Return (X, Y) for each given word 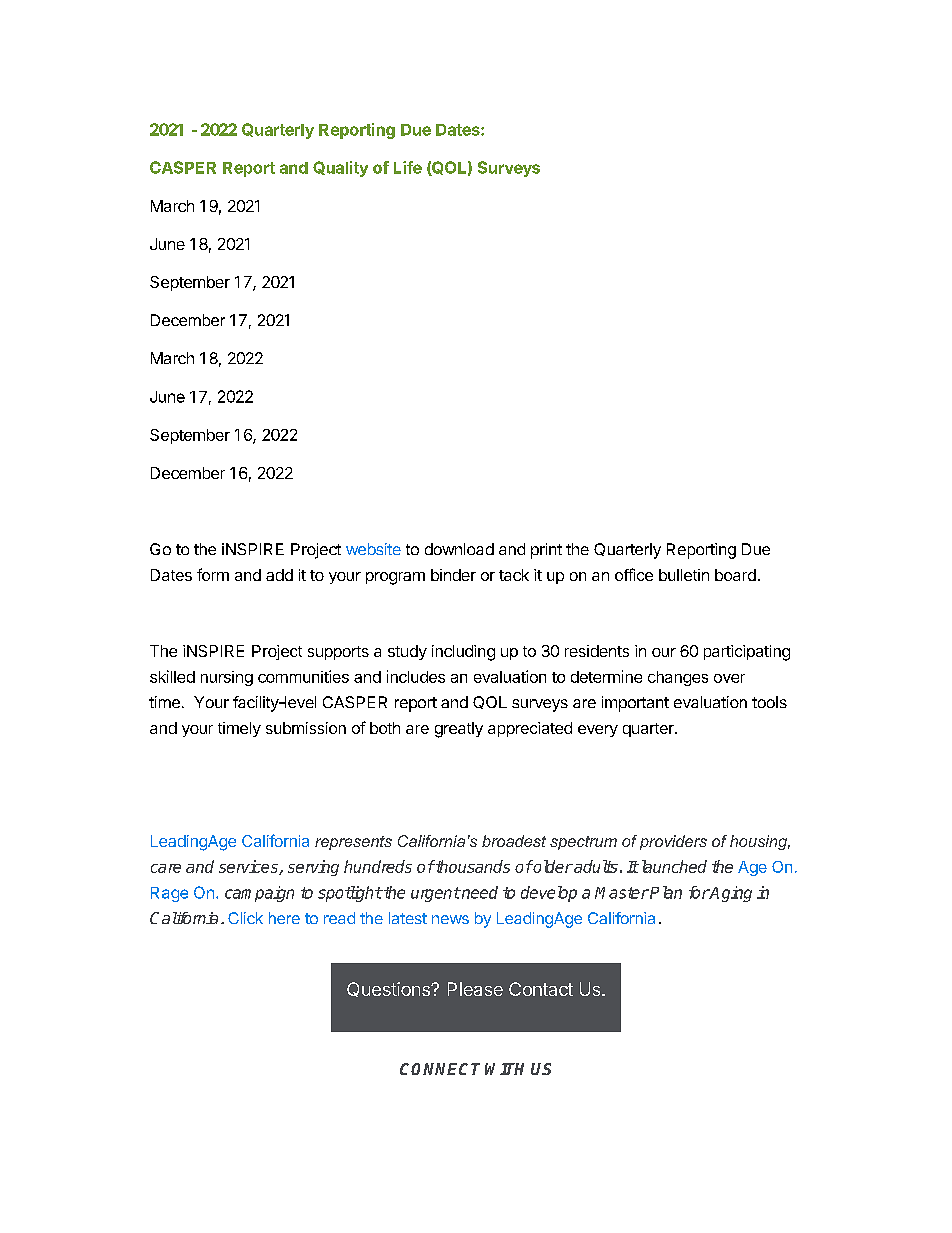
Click (245, 918)
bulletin (684, 575)
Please (475, 989)
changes (678, 678)
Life (408, 167)
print (546, 551)
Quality (340, 169)
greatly (459, 730)
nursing (227, 678)
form (213, 574)
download (459, 549)
